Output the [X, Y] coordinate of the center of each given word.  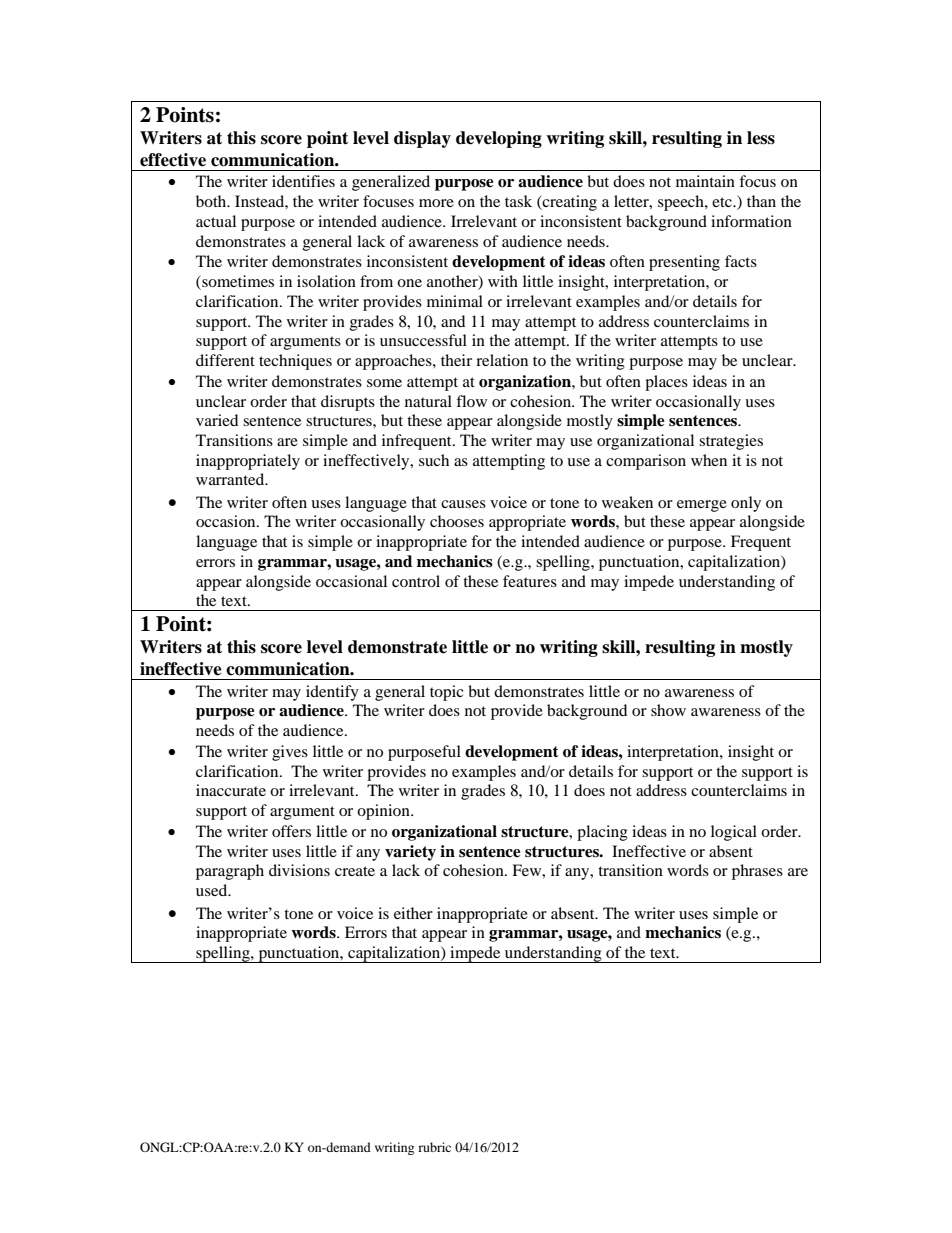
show [668, 710]
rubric [434, 1147]
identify [332, 693]
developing [499, 139]
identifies [303, 181]
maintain [705, 181]
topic [446, 693]
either [413, 913]
